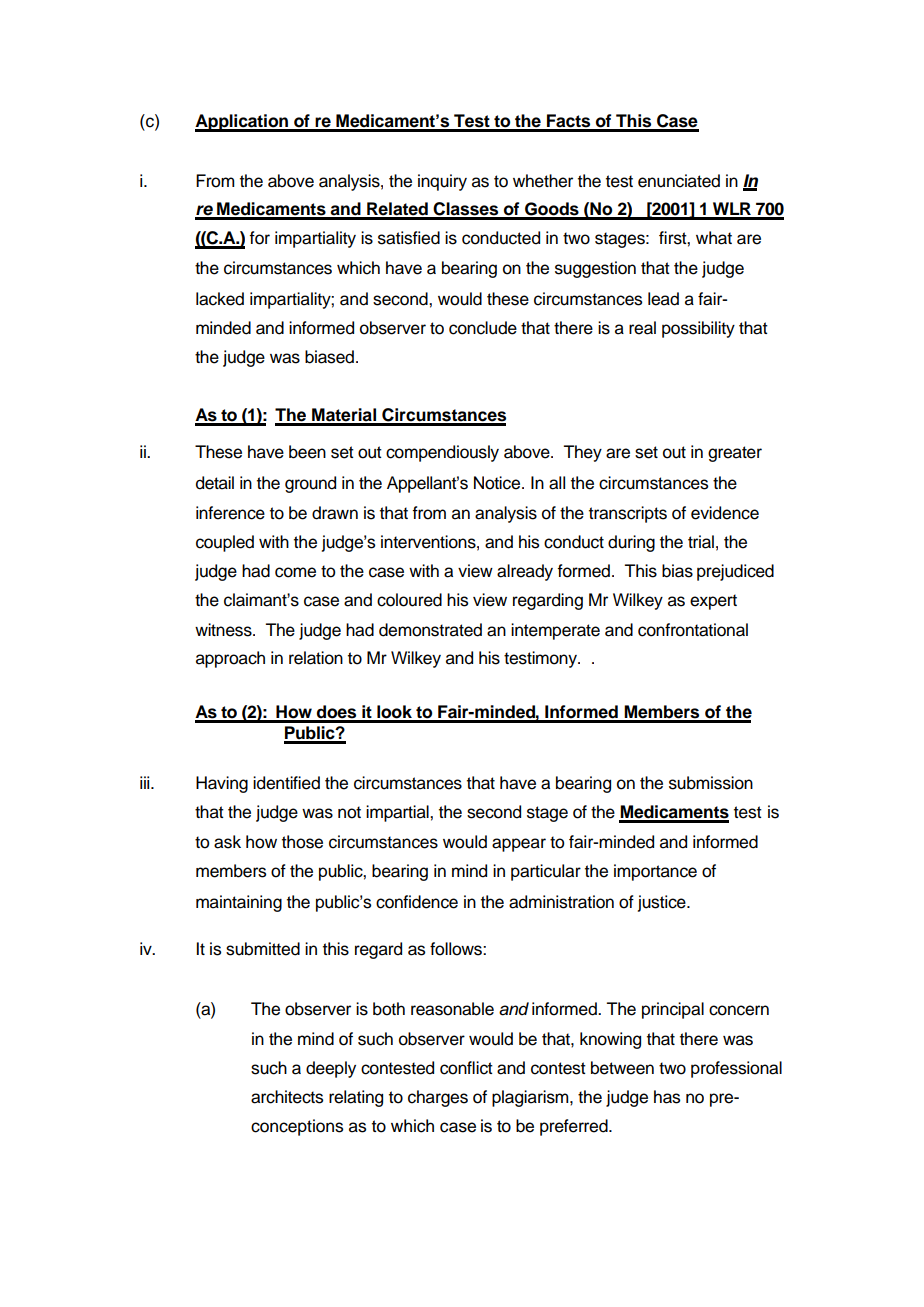 This document has width=924, height=1307. I want to click on importance, so click(655, 872).
